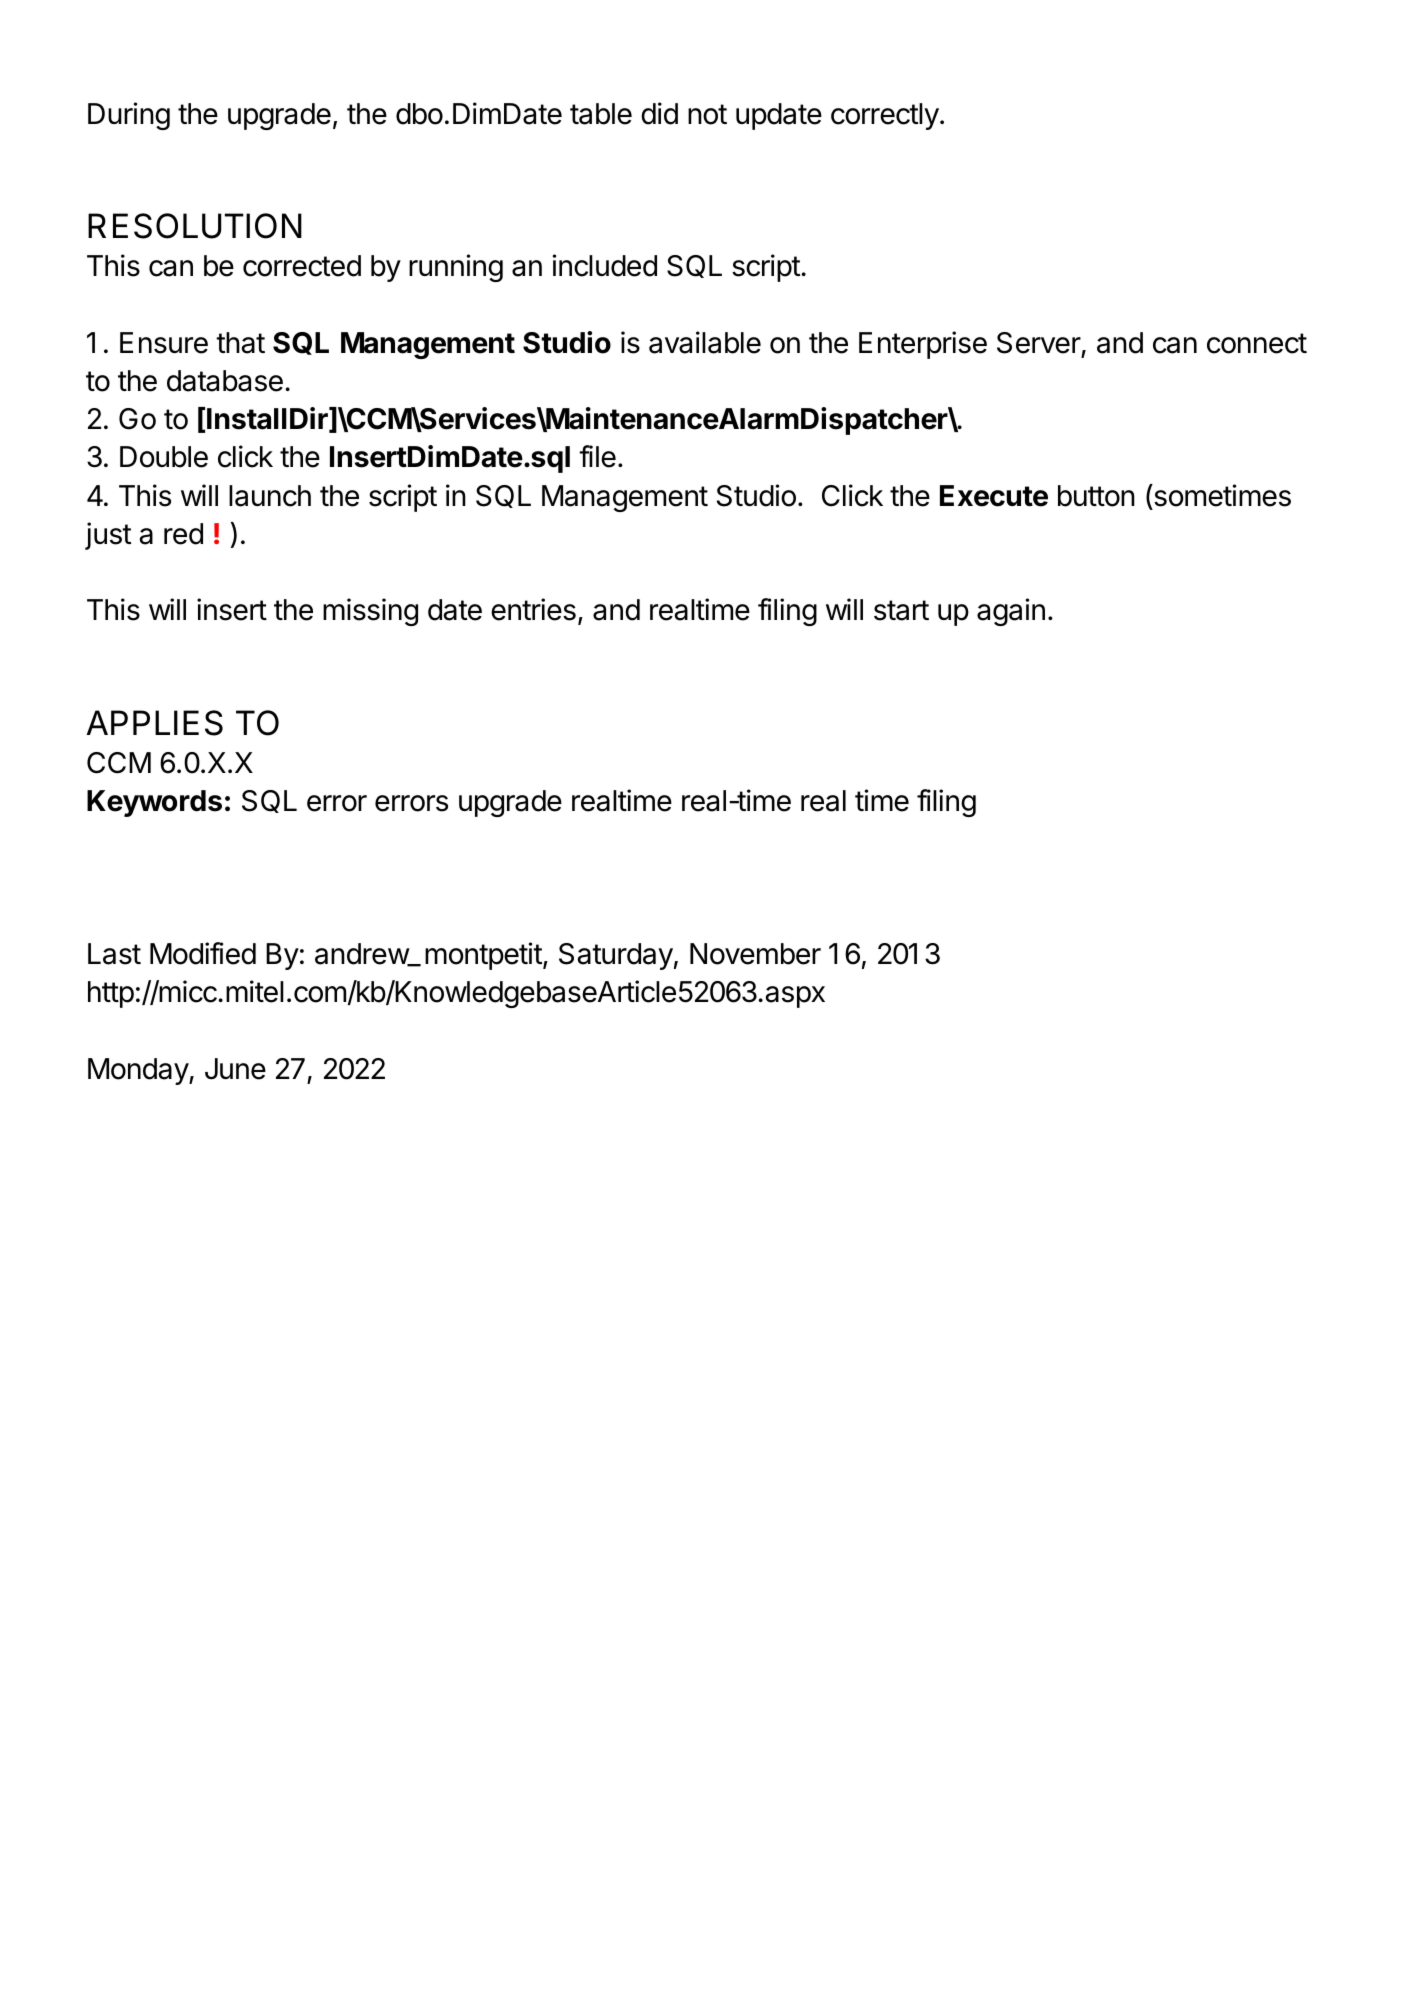  Describe the element at coordinates (885, 116) in the screenshot. I see `correctly` at that location.
